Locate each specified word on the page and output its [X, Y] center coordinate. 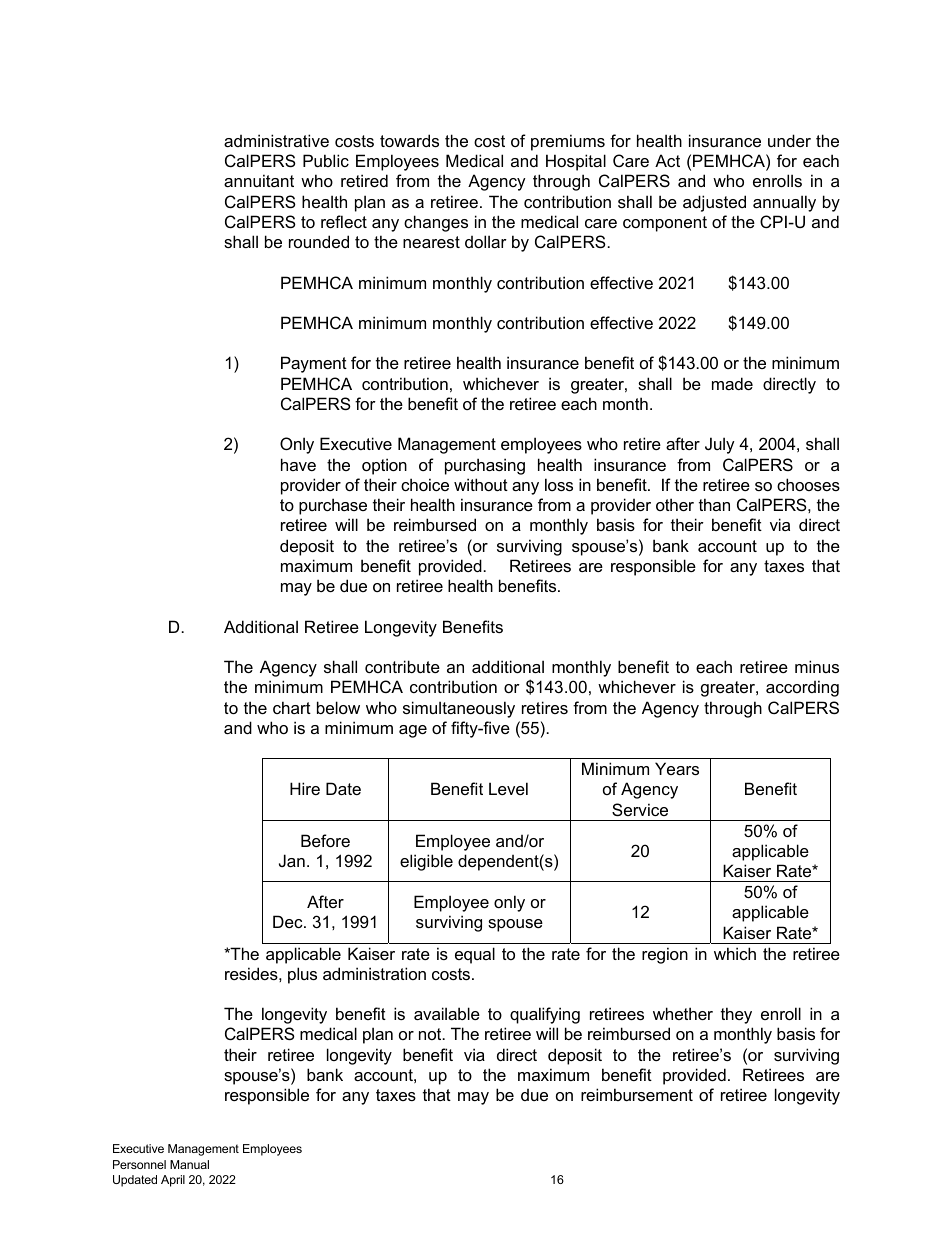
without [481, 484]
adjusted [714, 203]
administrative [276, 140]
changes [436, 223]
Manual [189, 1164]
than [714, 504]
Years [677, 768]
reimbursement [637, 1094]
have [298, 464]
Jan [292, 860]
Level [508, 788]
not [431, 1034]
